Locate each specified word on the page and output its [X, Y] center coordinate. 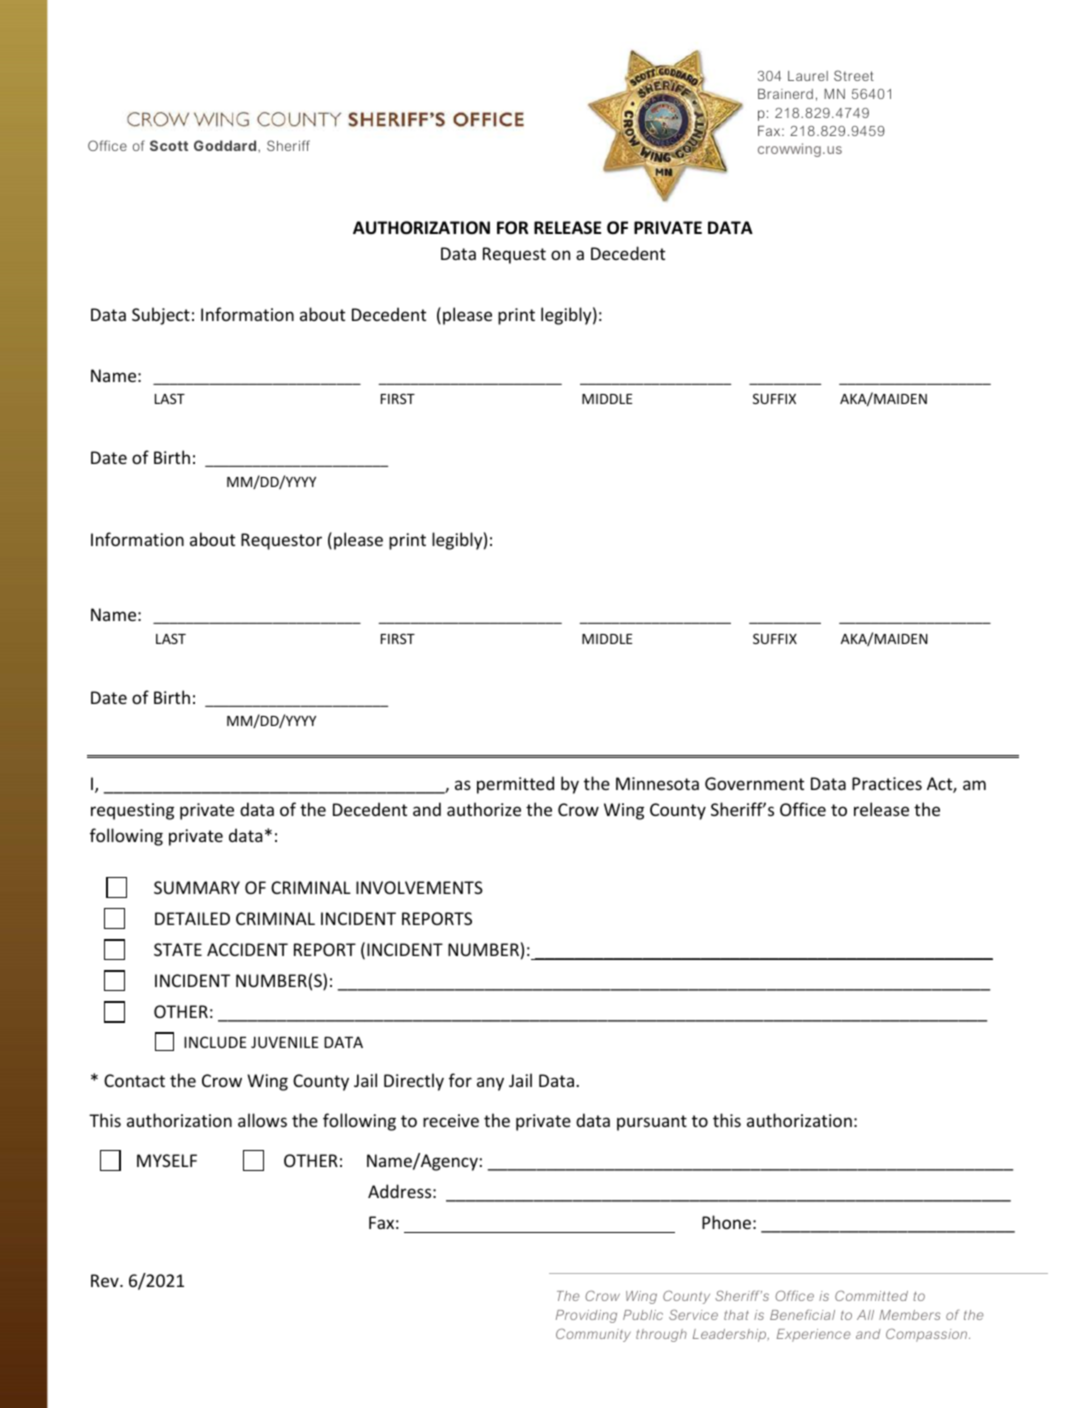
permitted [515, 785]
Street [854, 75]
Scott [169, 145]
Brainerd [785, 94]
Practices [887, 783]
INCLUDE [215, 1042]
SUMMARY [197, 887]
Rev [106, 1280]
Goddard [225, 145]
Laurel [808, 76]
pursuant [652, 1123]
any [490, 1084]
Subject [161, 316]
